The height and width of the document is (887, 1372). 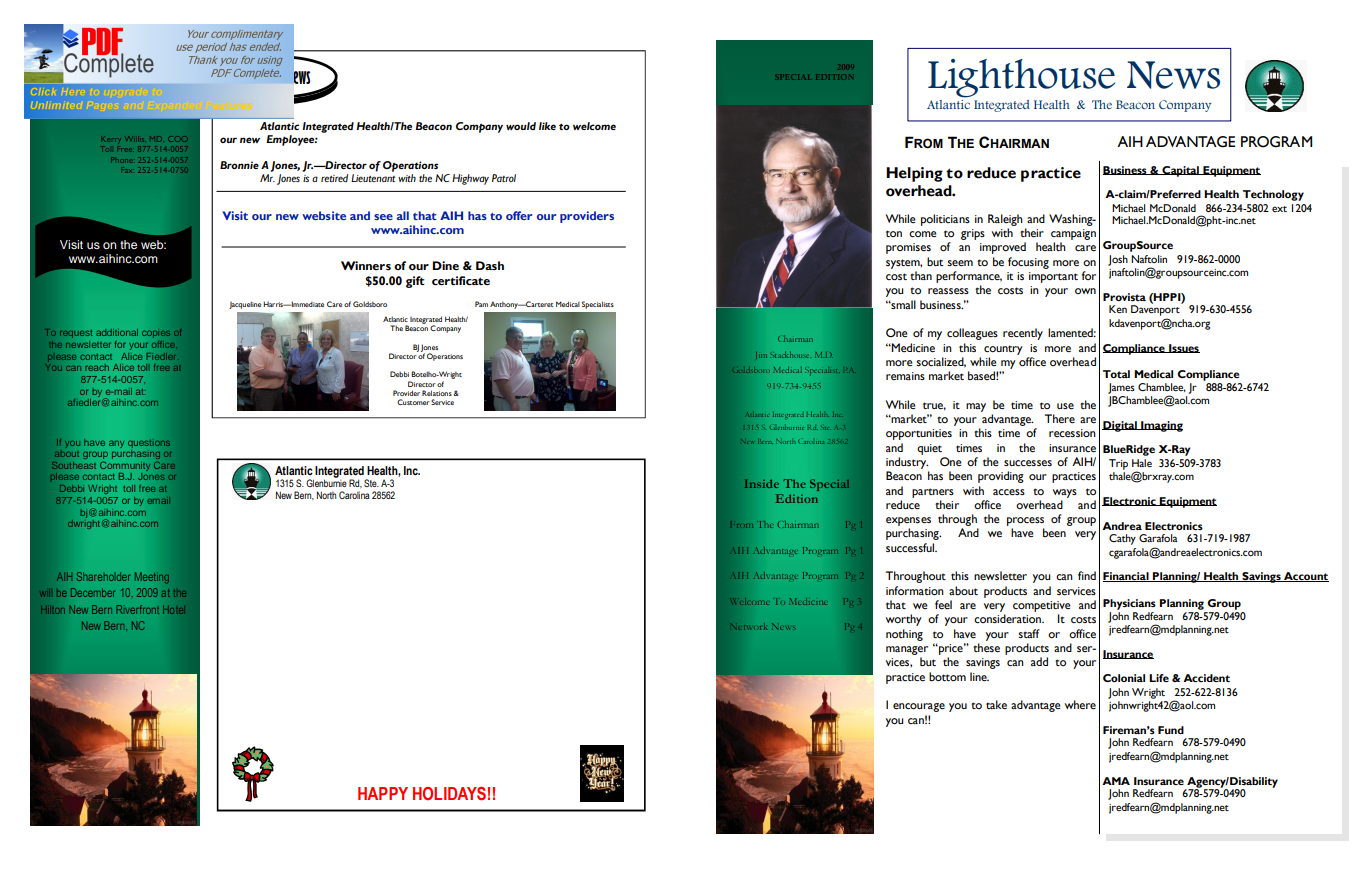 What do you see at coordinates (152, 578) in the document?
I see `Meeting` at bounding box center [152, 578].
